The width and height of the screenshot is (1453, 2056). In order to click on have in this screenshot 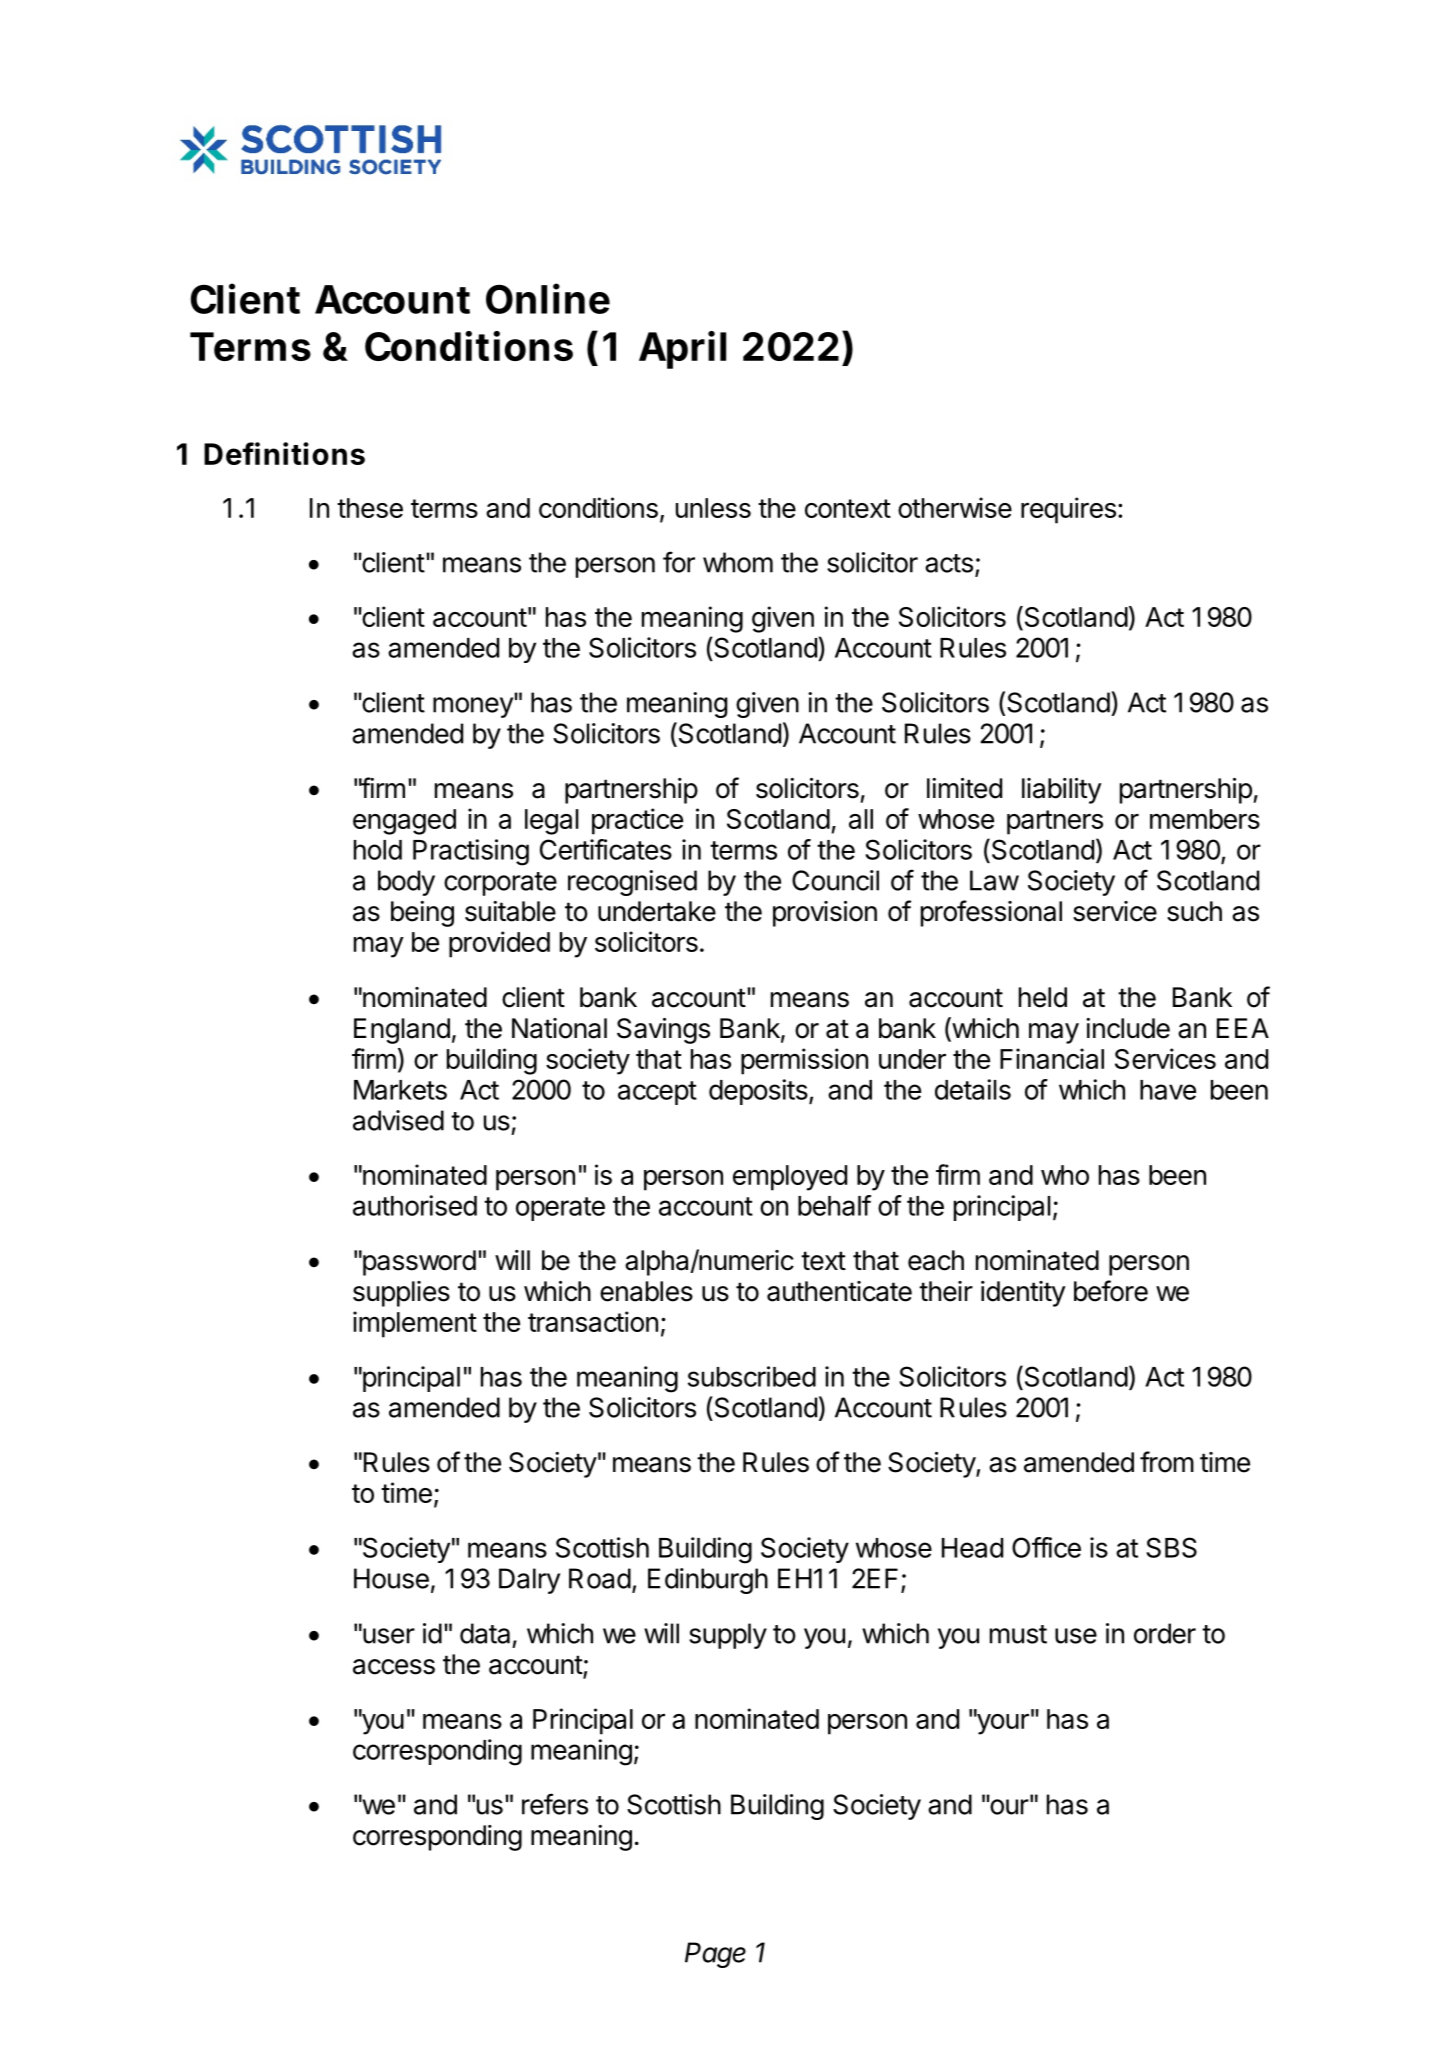, I will do `click(1168, 1090)`.
